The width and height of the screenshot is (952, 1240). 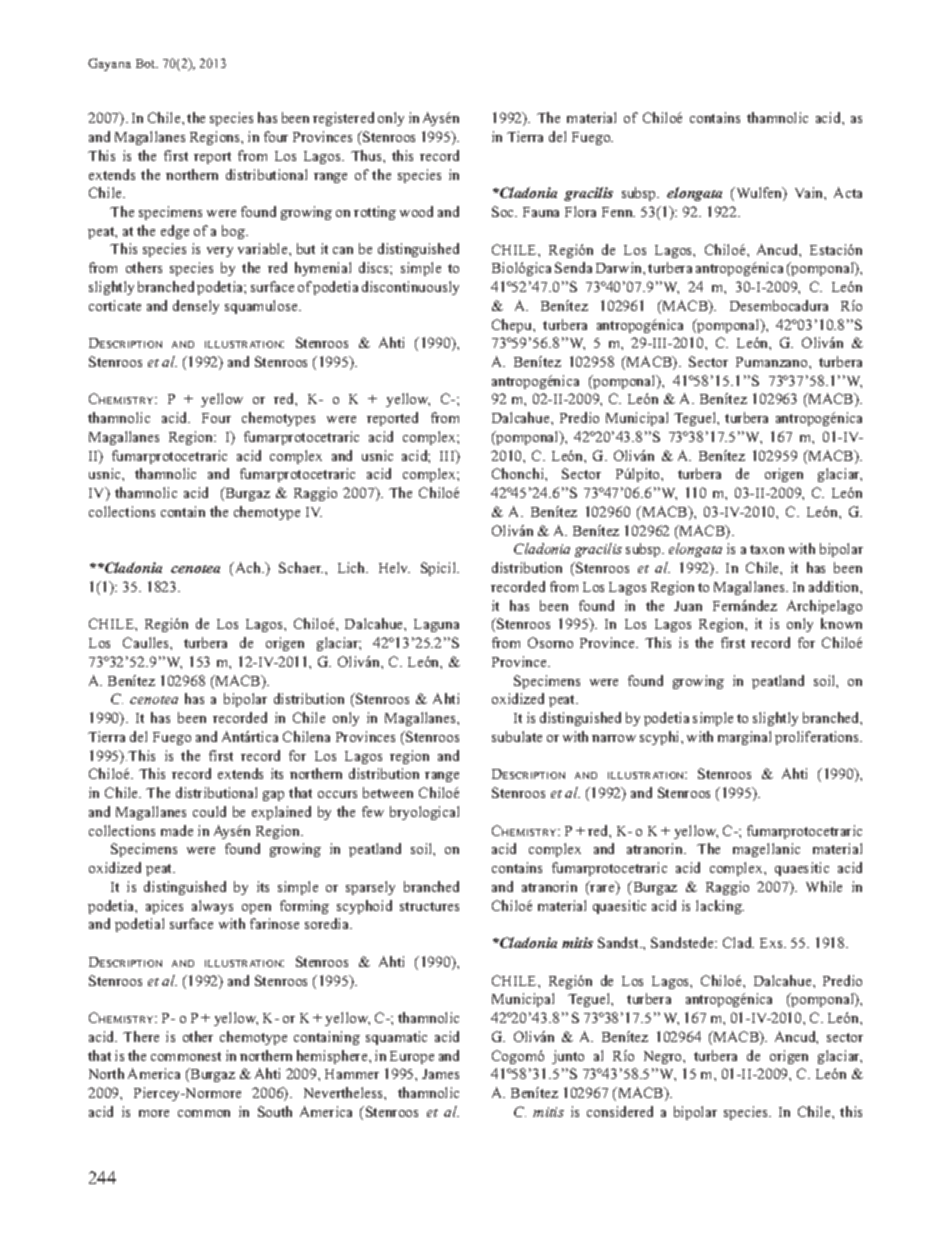 What do you see at coordinates (848, 192) in the screenshot?
I see `Acta` at bounding box center [848, 192].
